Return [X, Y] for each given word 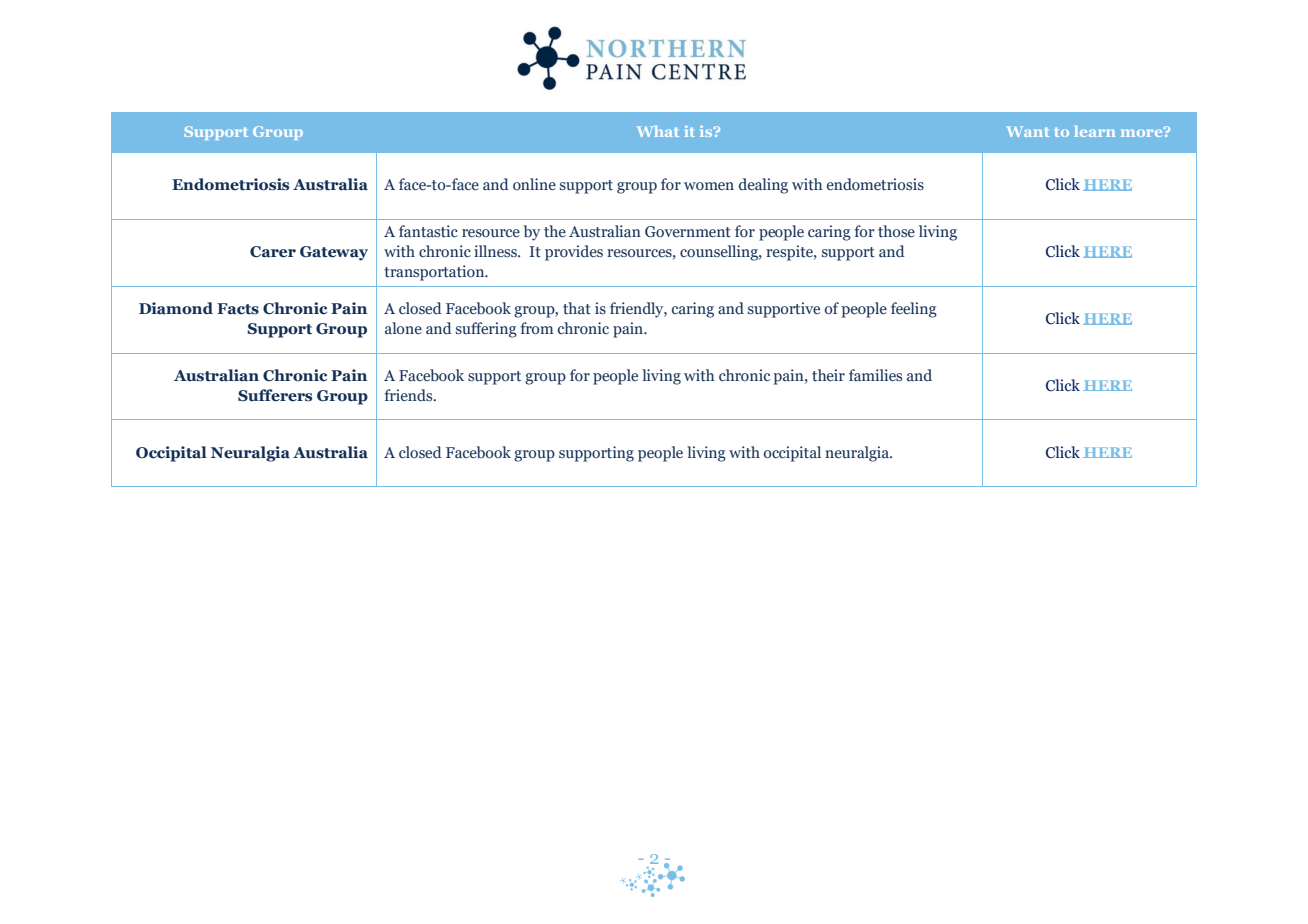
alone [403, 328]
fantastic [428, 231]
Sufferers [275, 395]
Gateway [334, 253]
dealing [763, 186]
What [658, 131]
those [896, 231]
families [875, 375]
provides [574, 253]
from [536, 328]
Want [1027, 131]
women [709, 186]
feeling [914, 310]
